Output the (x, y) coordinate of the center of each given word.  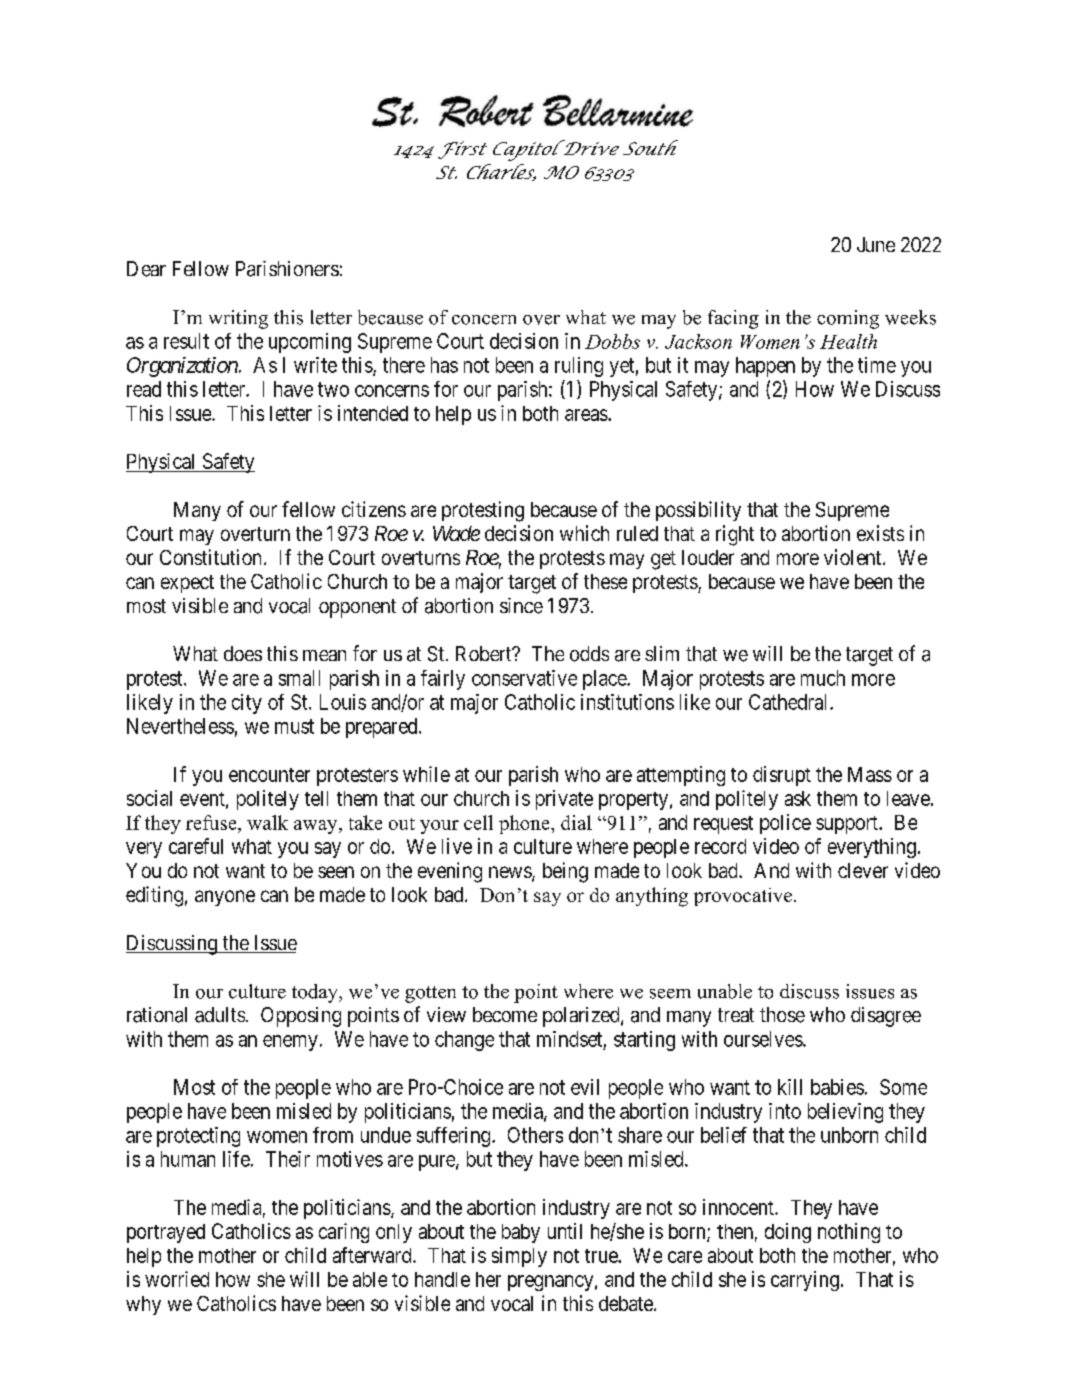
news (511, 873)
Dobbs (612, 341)
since (521, 606)
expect (187, 584)
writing (238, 319)
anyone (225, 898)
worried (177, 1279)
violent (854, 557)
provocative (743, 897)
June (876, 244)
